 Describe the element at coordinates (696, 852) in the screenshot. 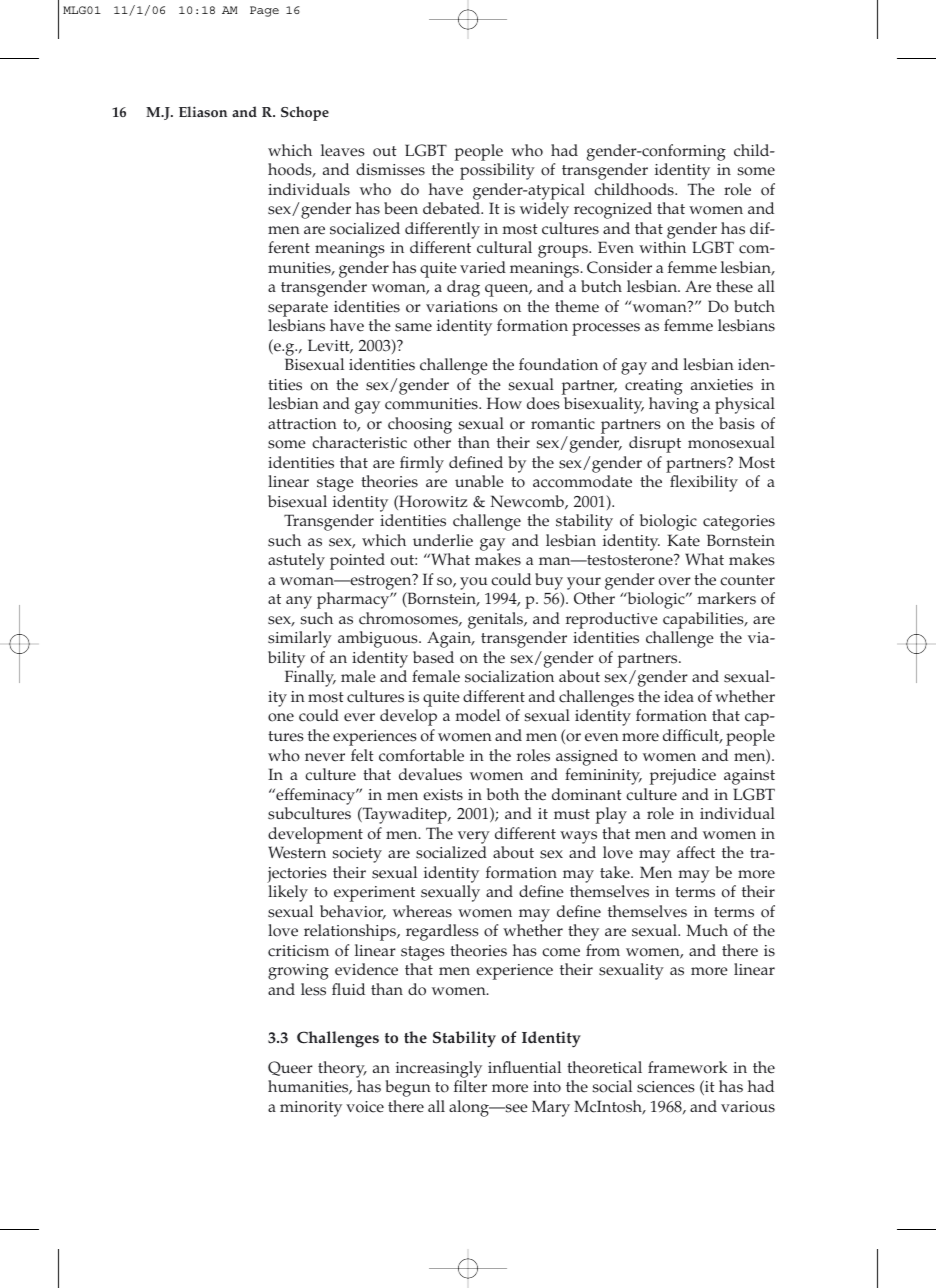

I see `affect` at that location.
